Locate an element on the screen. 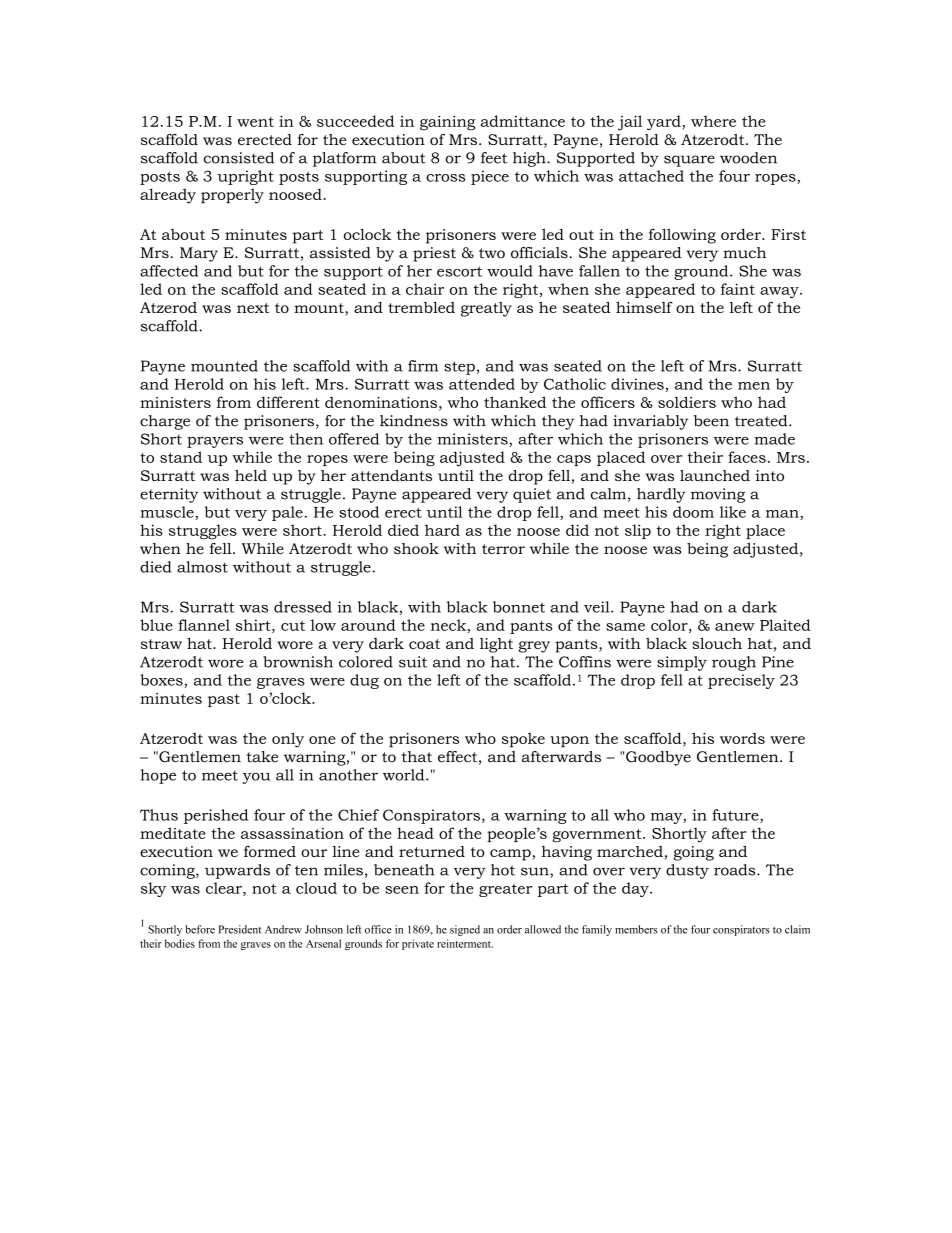 Image resolution: width=952 pixels, height=1233 pixels. signed is located at coordinates (465, 930).
